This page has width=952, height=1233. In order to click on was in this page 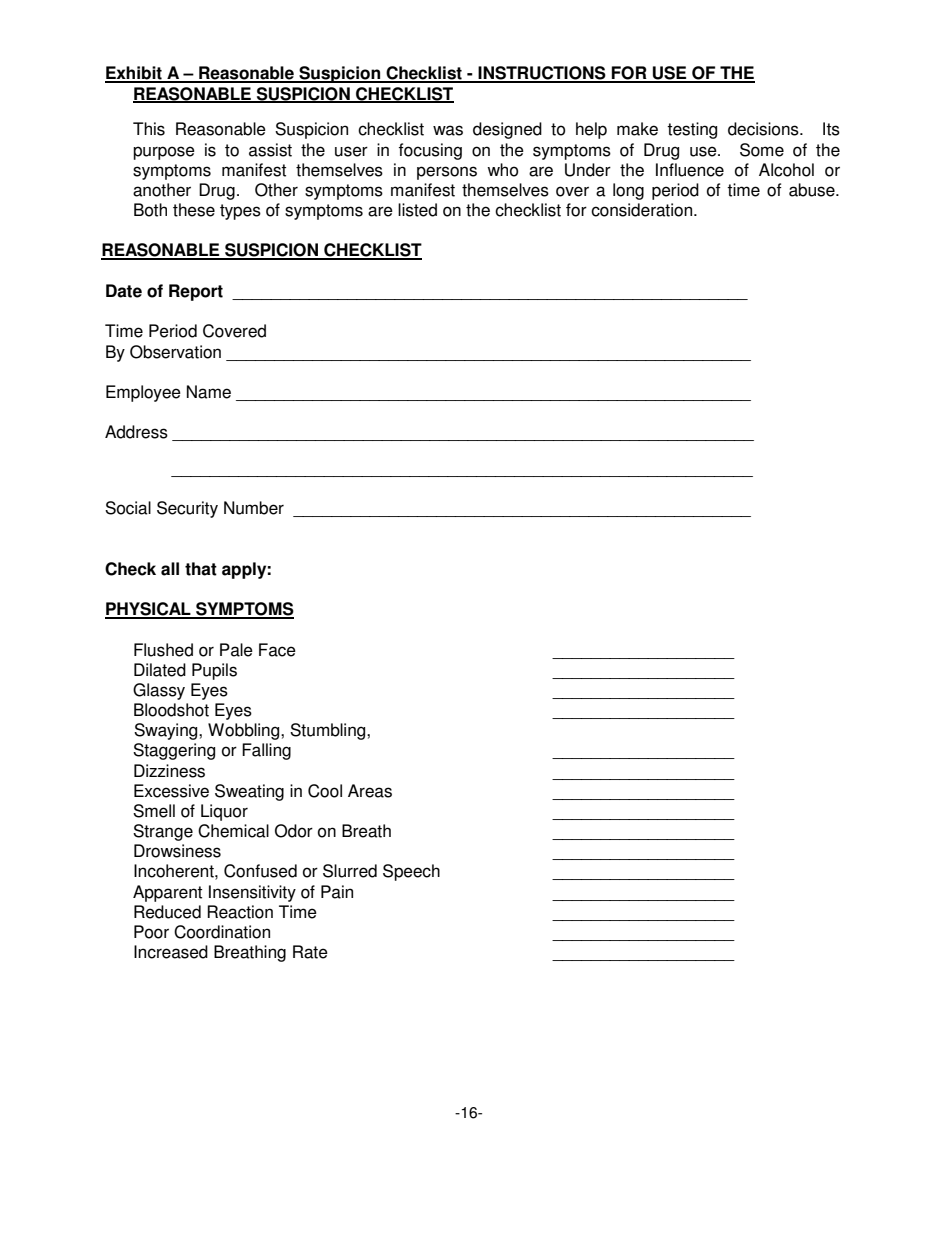, I will do `click(448, 130)`.
